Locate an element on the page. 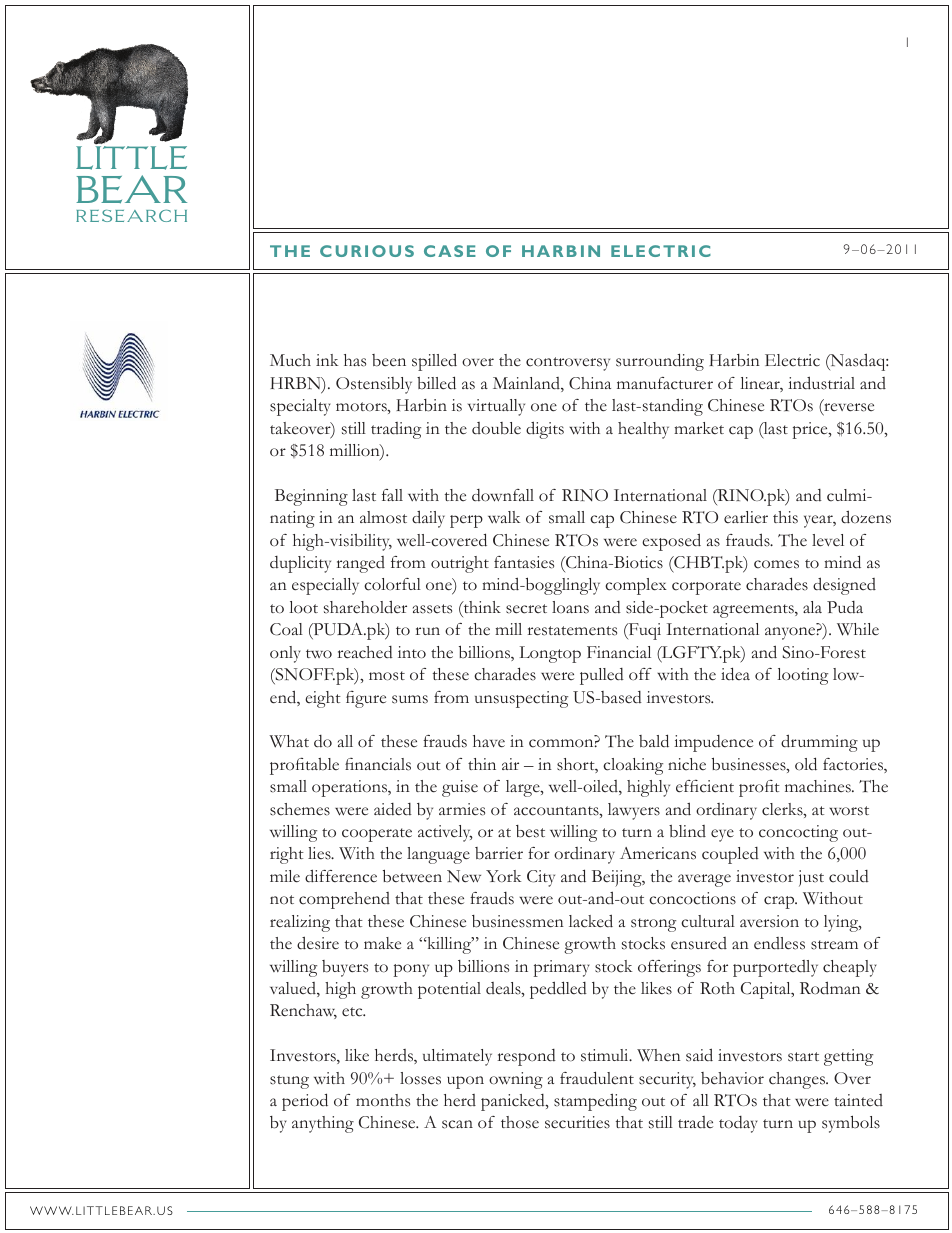  specialty is located at coordinates (300, 407).
